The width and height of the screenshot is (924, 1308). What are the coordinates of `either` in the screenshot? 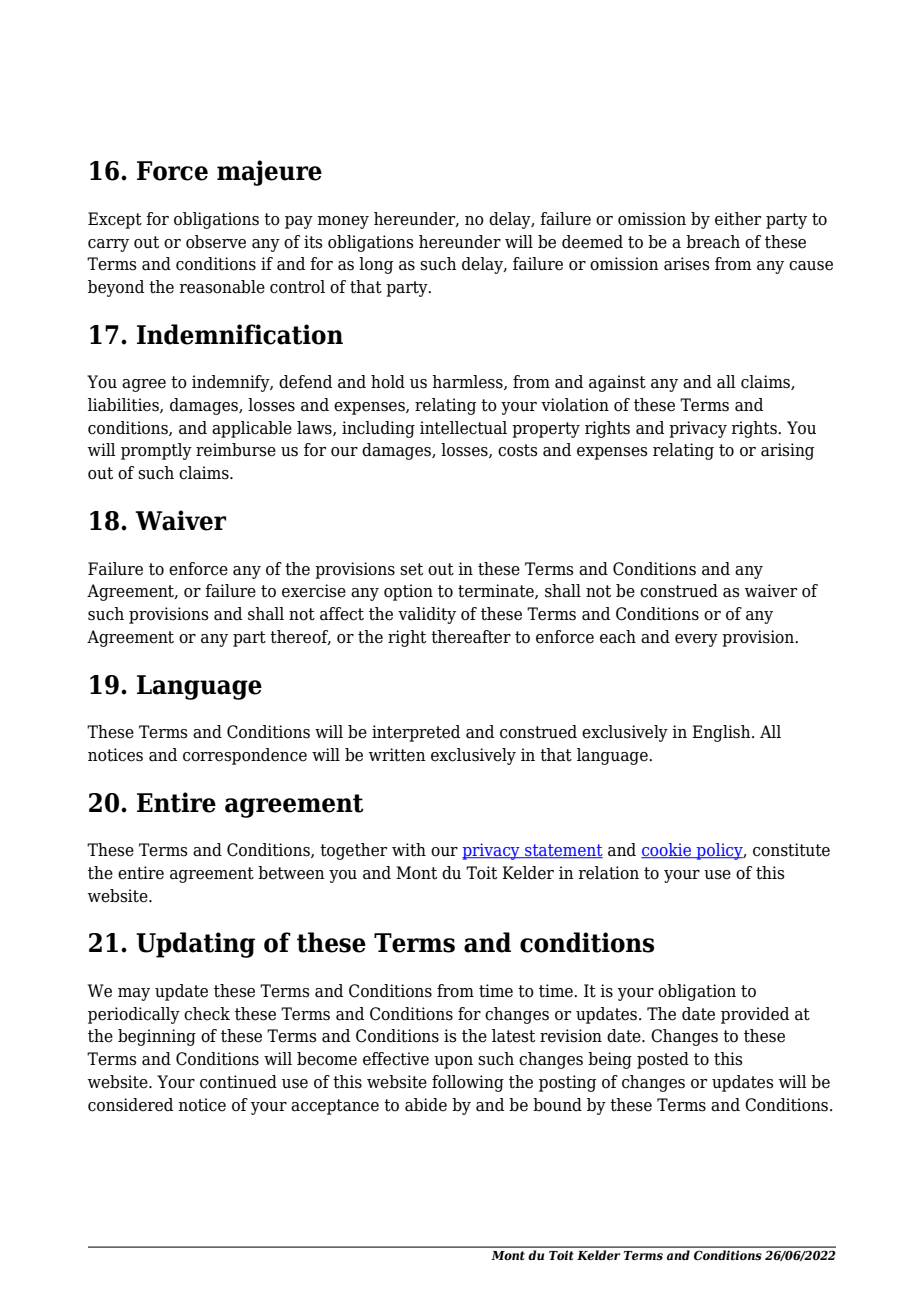 It's located at (738, 219).
